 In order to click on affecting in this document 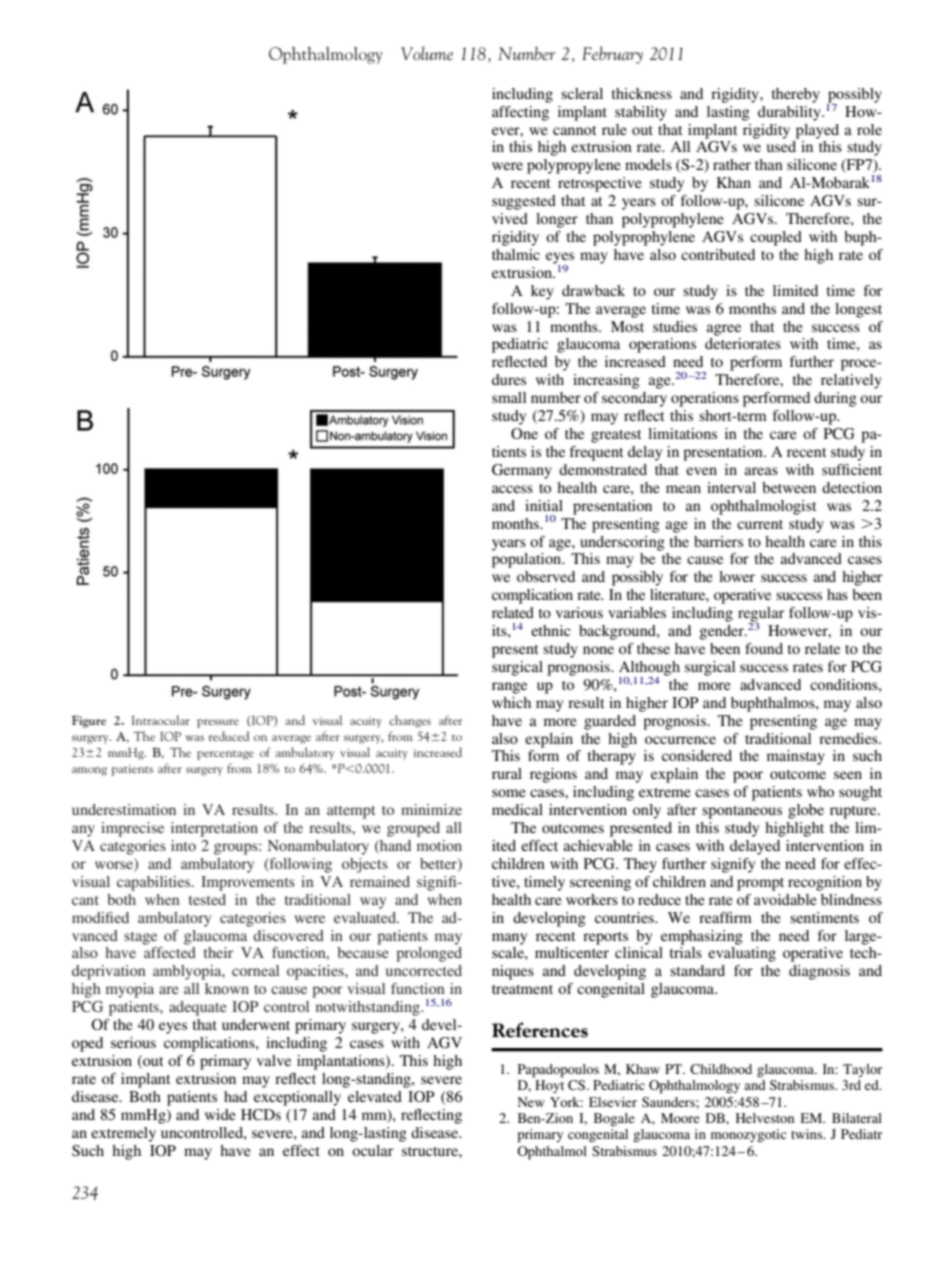, I will do `click(520, 113)`.
